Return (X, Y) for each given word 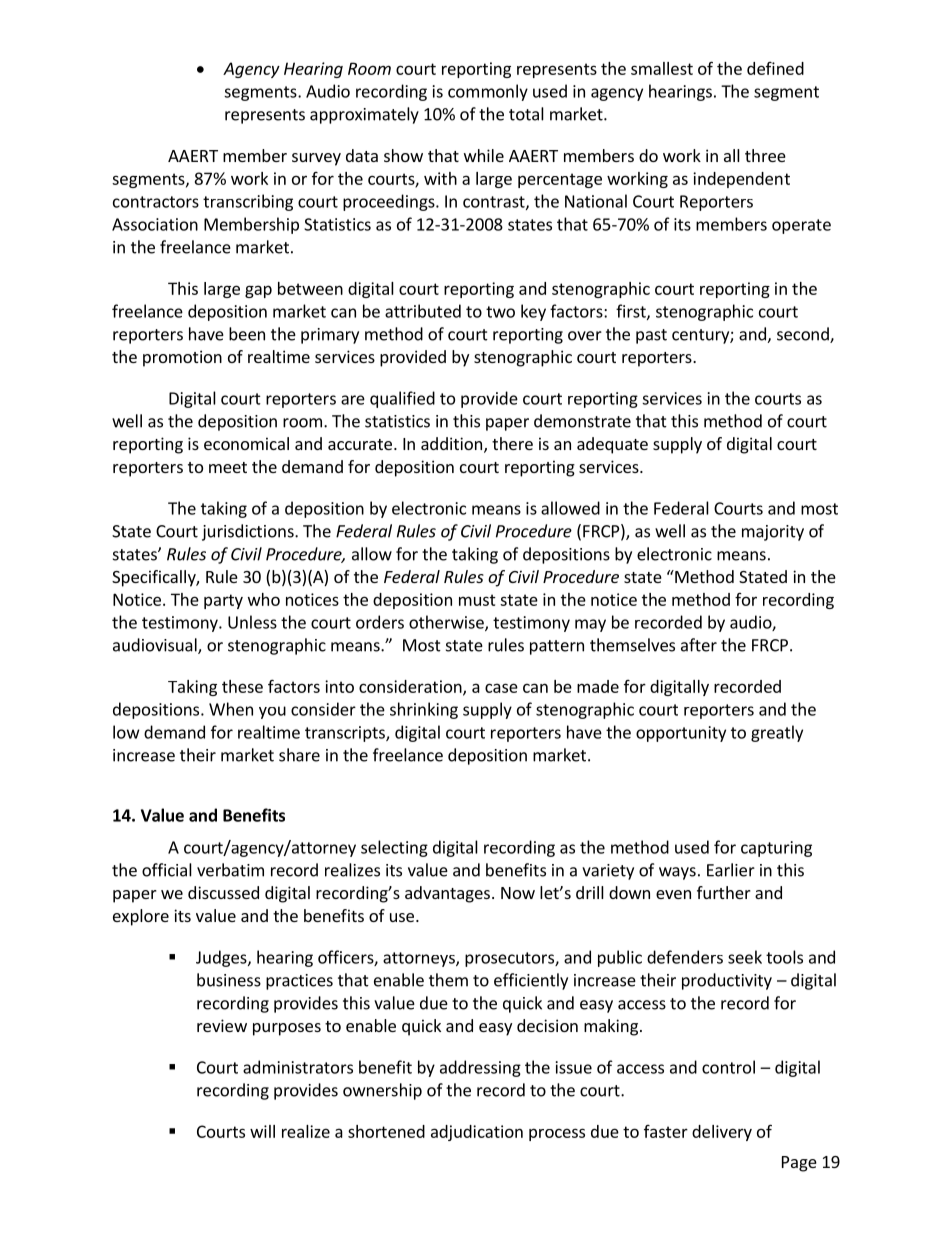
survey (316, 159)
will (262, 1131)
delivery (722, 1133)
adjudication (477, 1133)
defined (775, 68)
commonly (488, 92)
